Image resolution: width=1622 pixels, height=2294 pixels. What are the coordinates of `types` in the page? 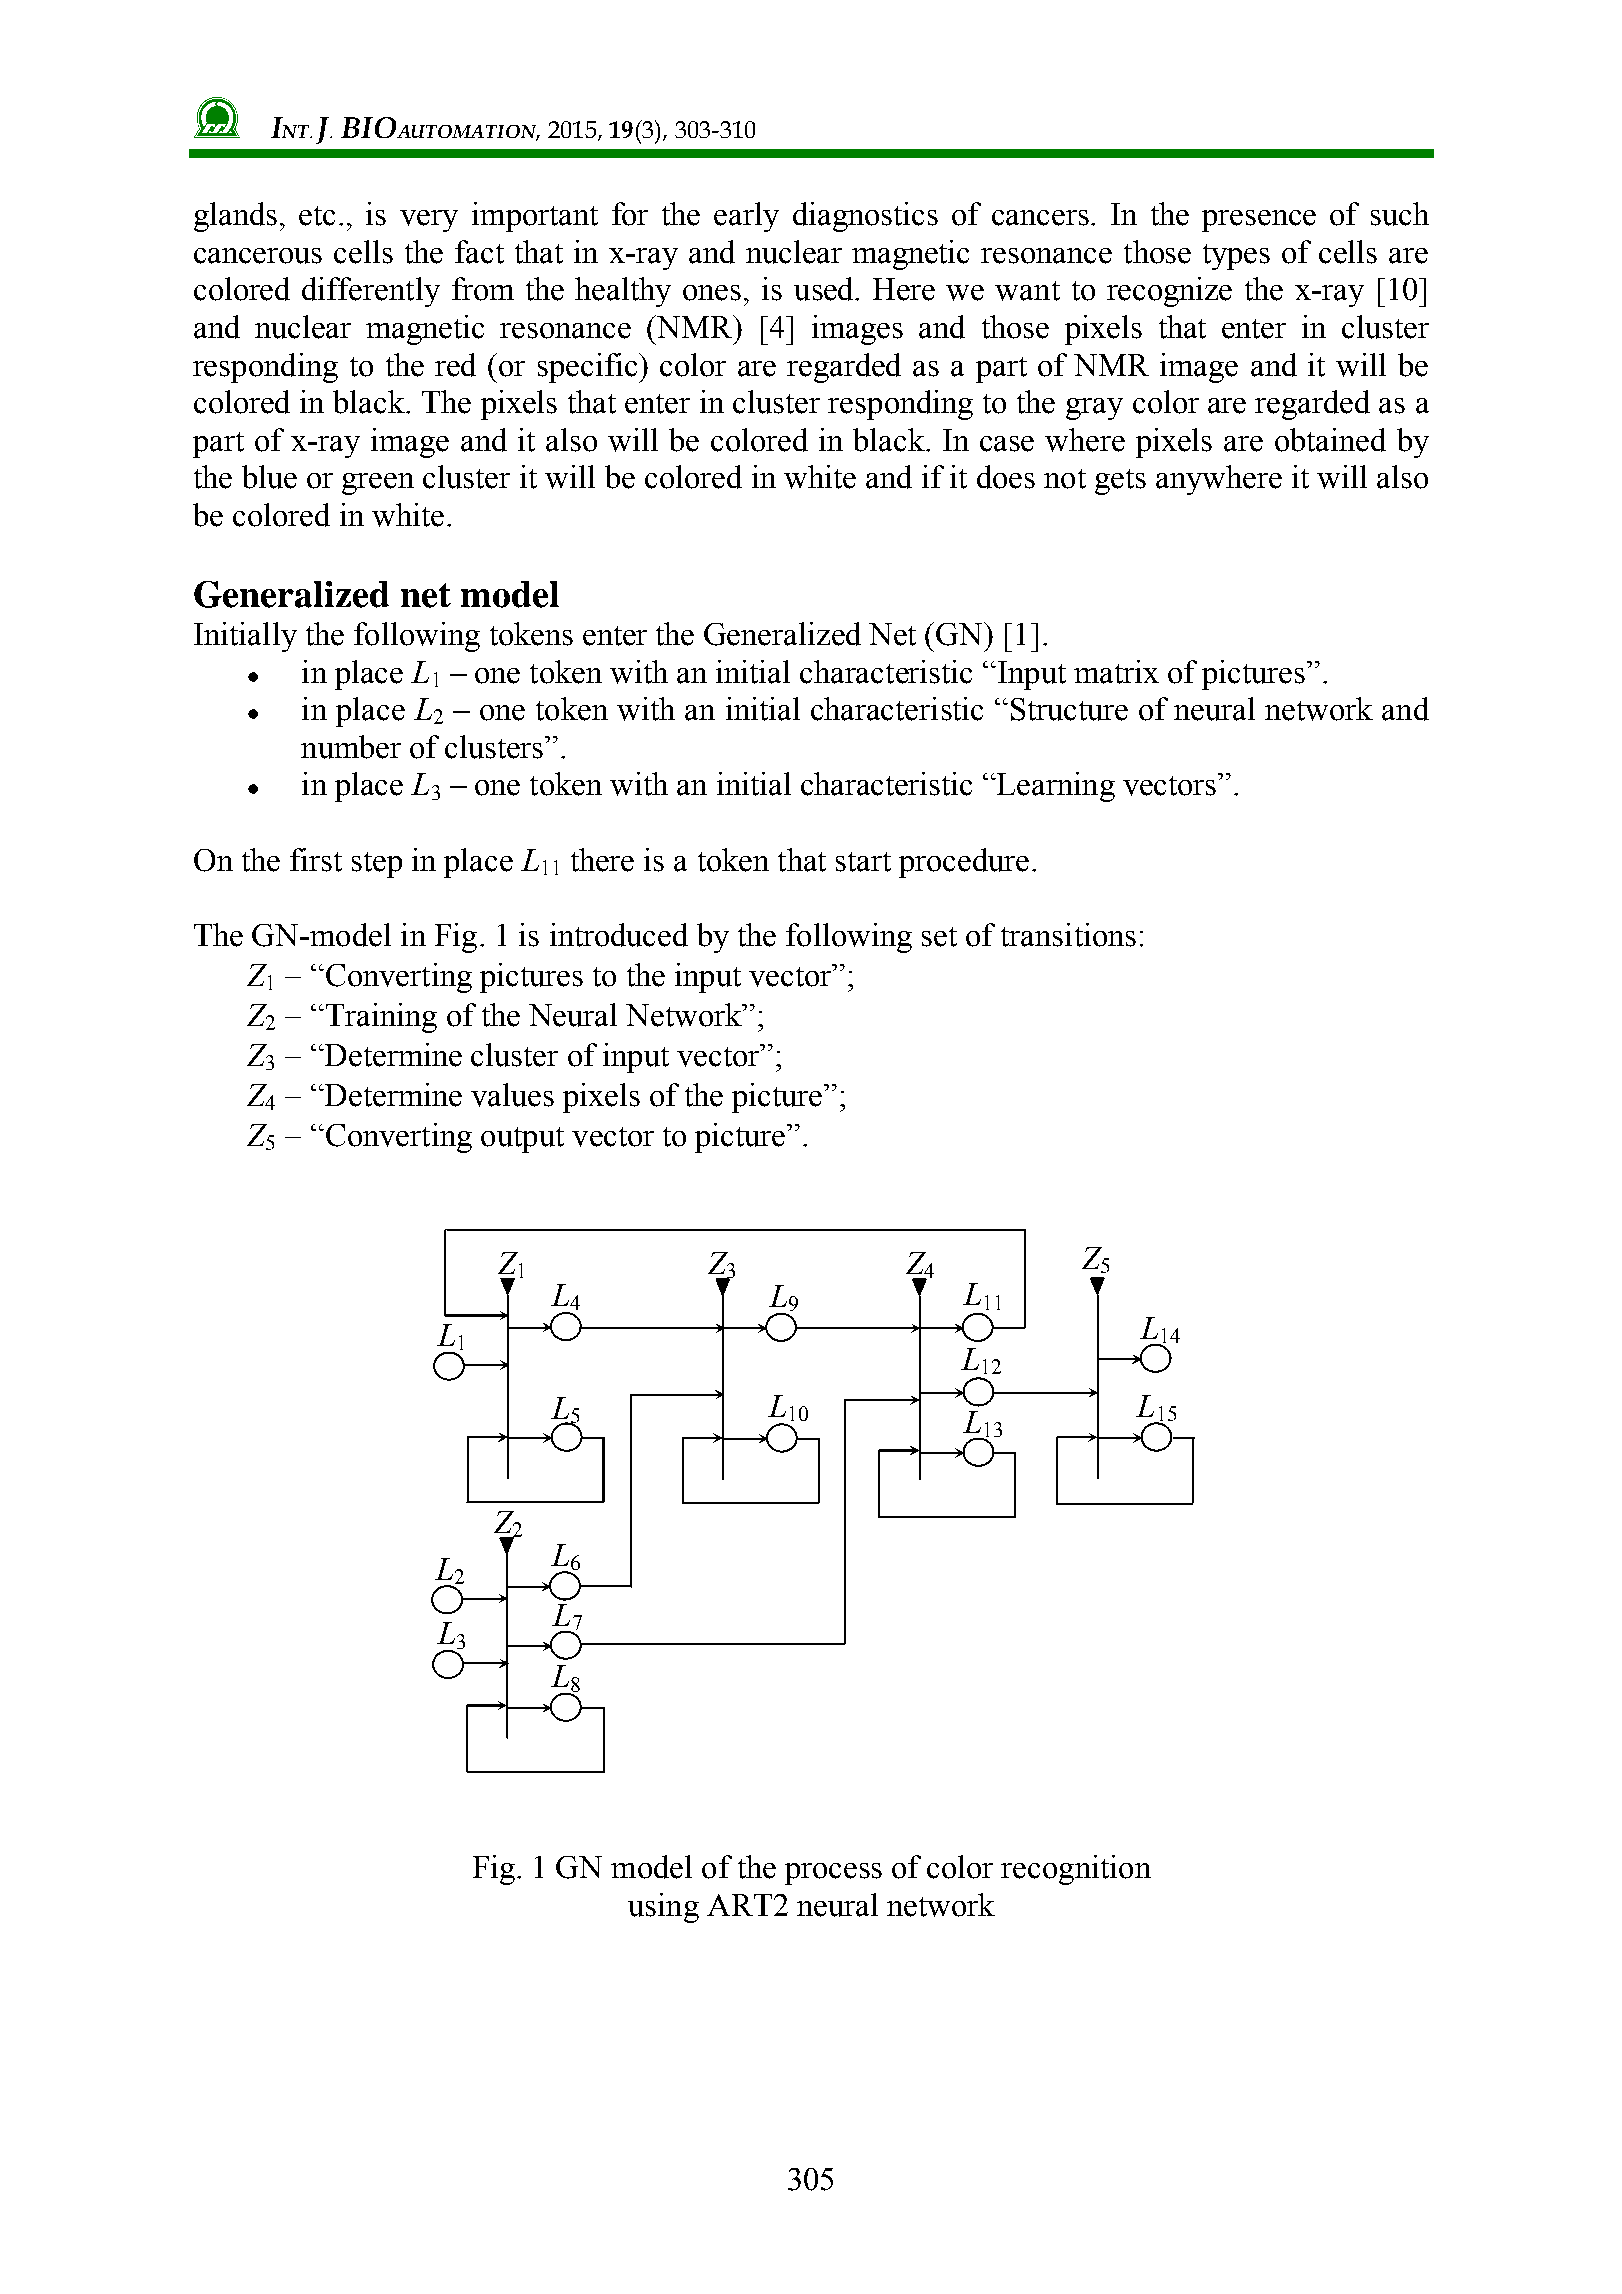 It's located at (1236, 257).
